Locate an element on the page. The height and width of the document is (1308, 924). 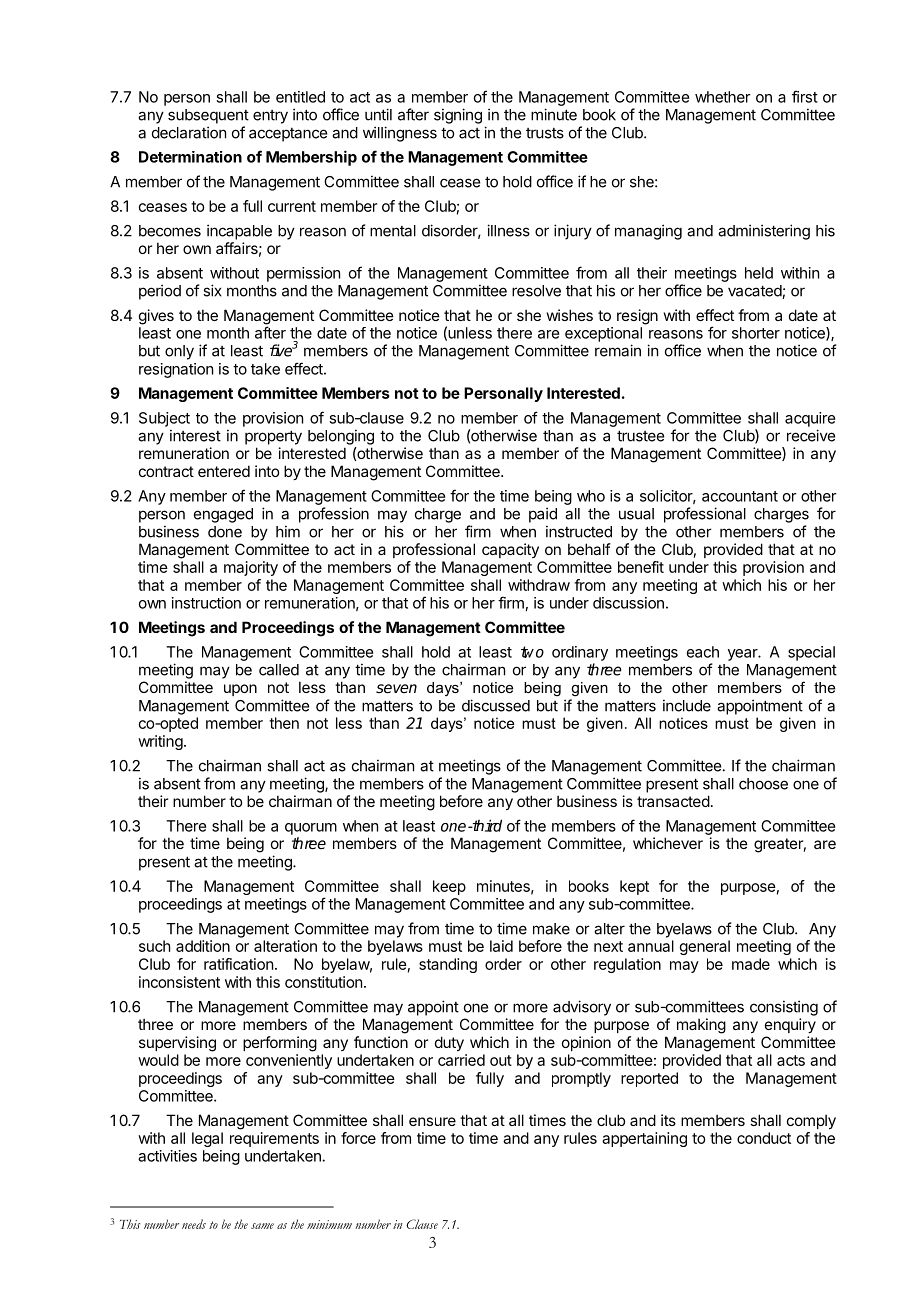
same is located at coordinates (262, 1226).
